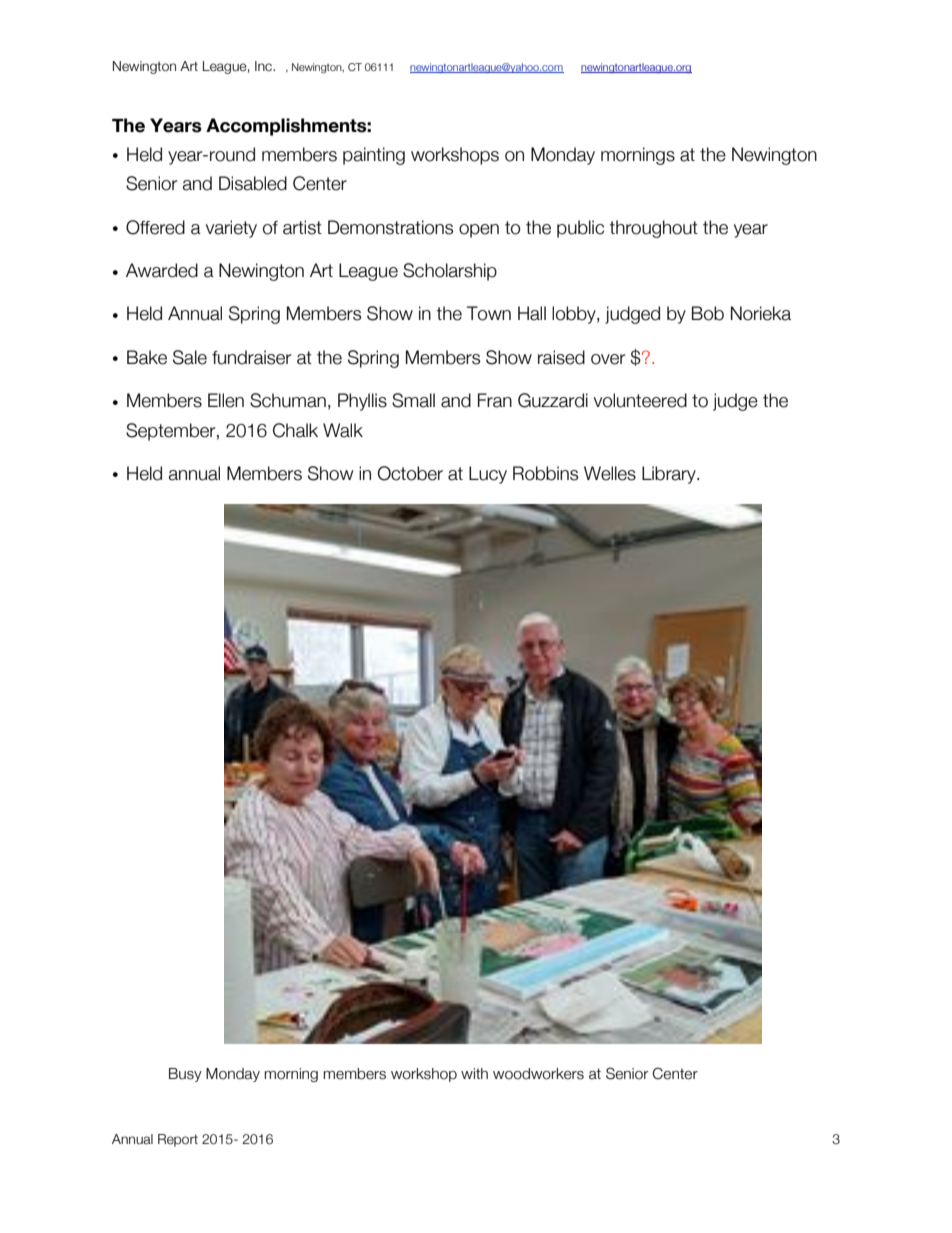 Image resolution: width=952 pixels, height=1233 pixels. I want to click on volunteered, so click(640, 400).
